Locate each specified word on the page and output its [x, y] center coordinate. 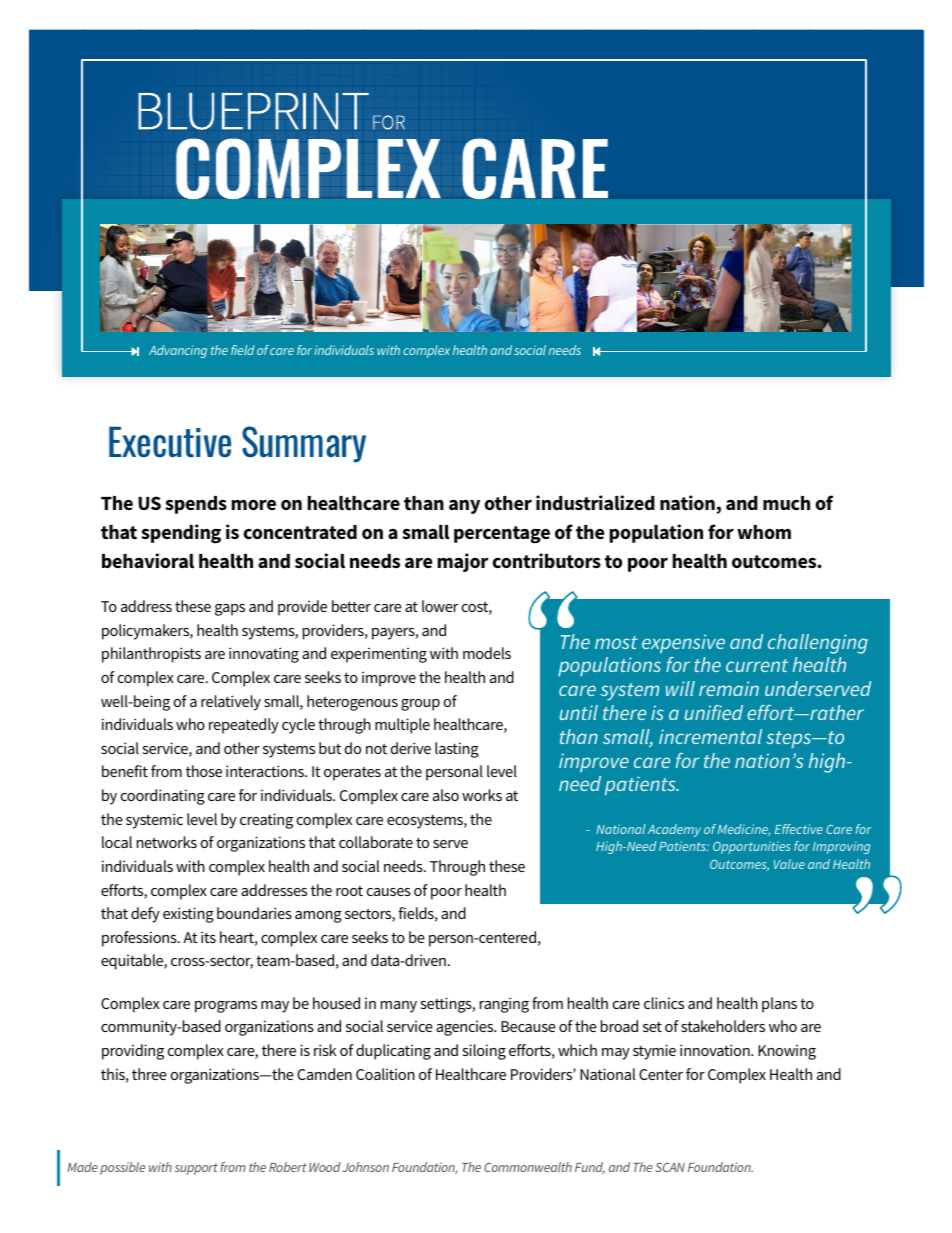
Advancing [178, 351]
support [196, 1169]
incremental [710, 736]
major [463, 562]
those [204, 771]
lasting [457, 750]
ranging [504, 1005]
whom [764, 532]
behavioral [148, 561]
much [786, 503]
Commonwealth [528, 1167]
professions [140, 939]
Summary [304, 444]
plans [779, 1005]
